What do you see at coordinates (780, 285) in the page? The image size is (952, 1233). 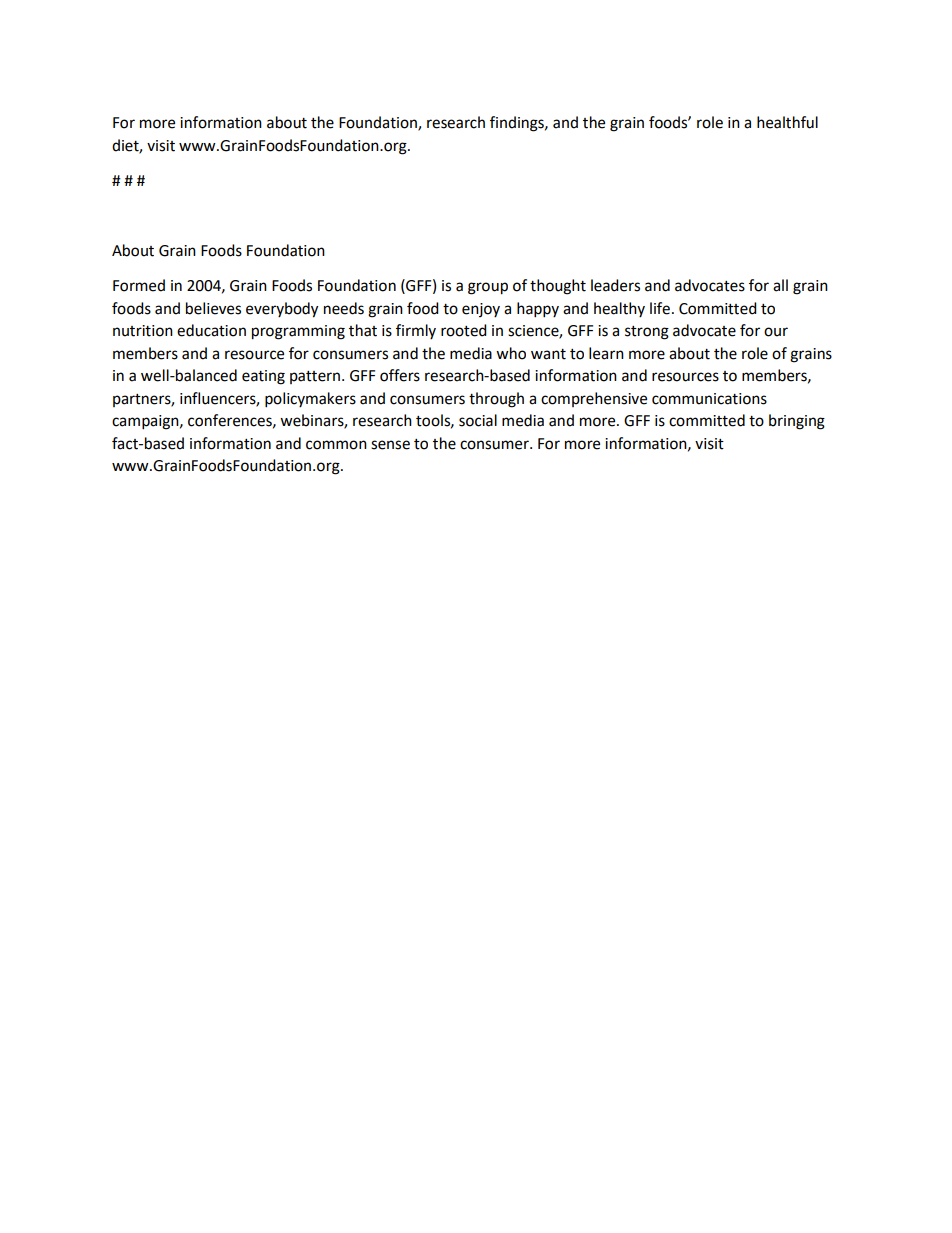 I see `all` at bounding box center [780, 285].
